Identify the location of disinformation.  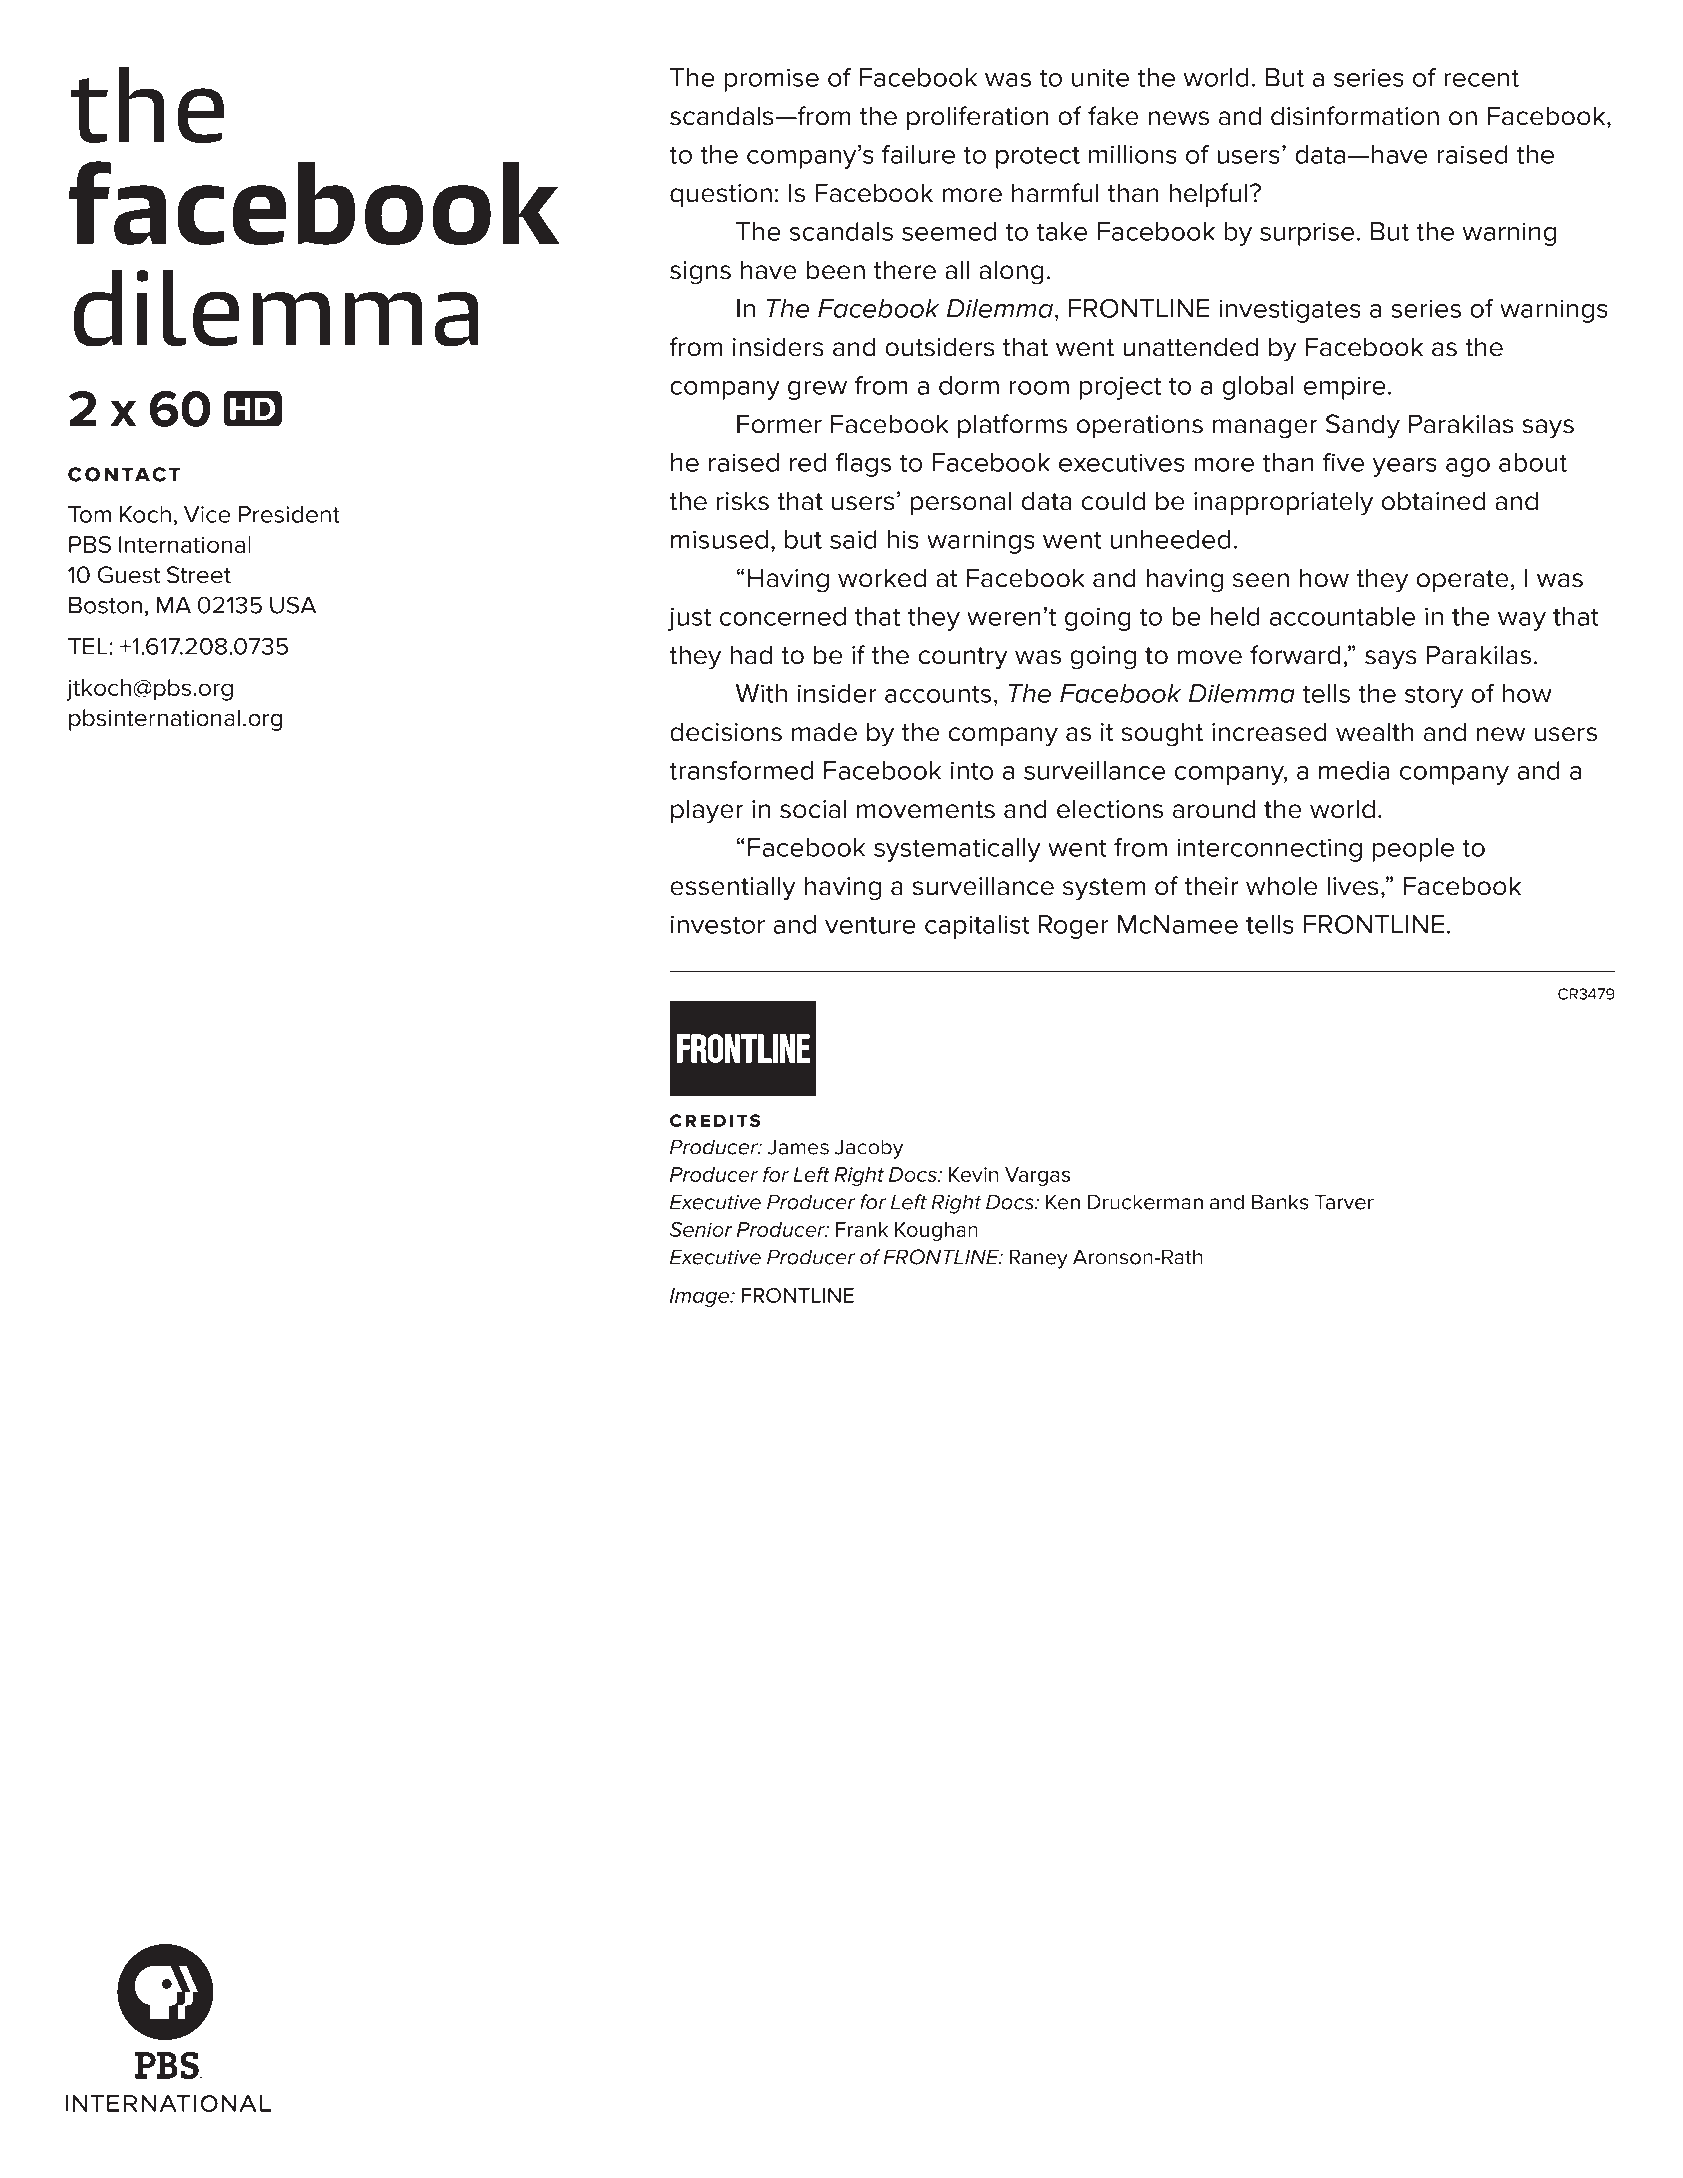
(1355, 116).
